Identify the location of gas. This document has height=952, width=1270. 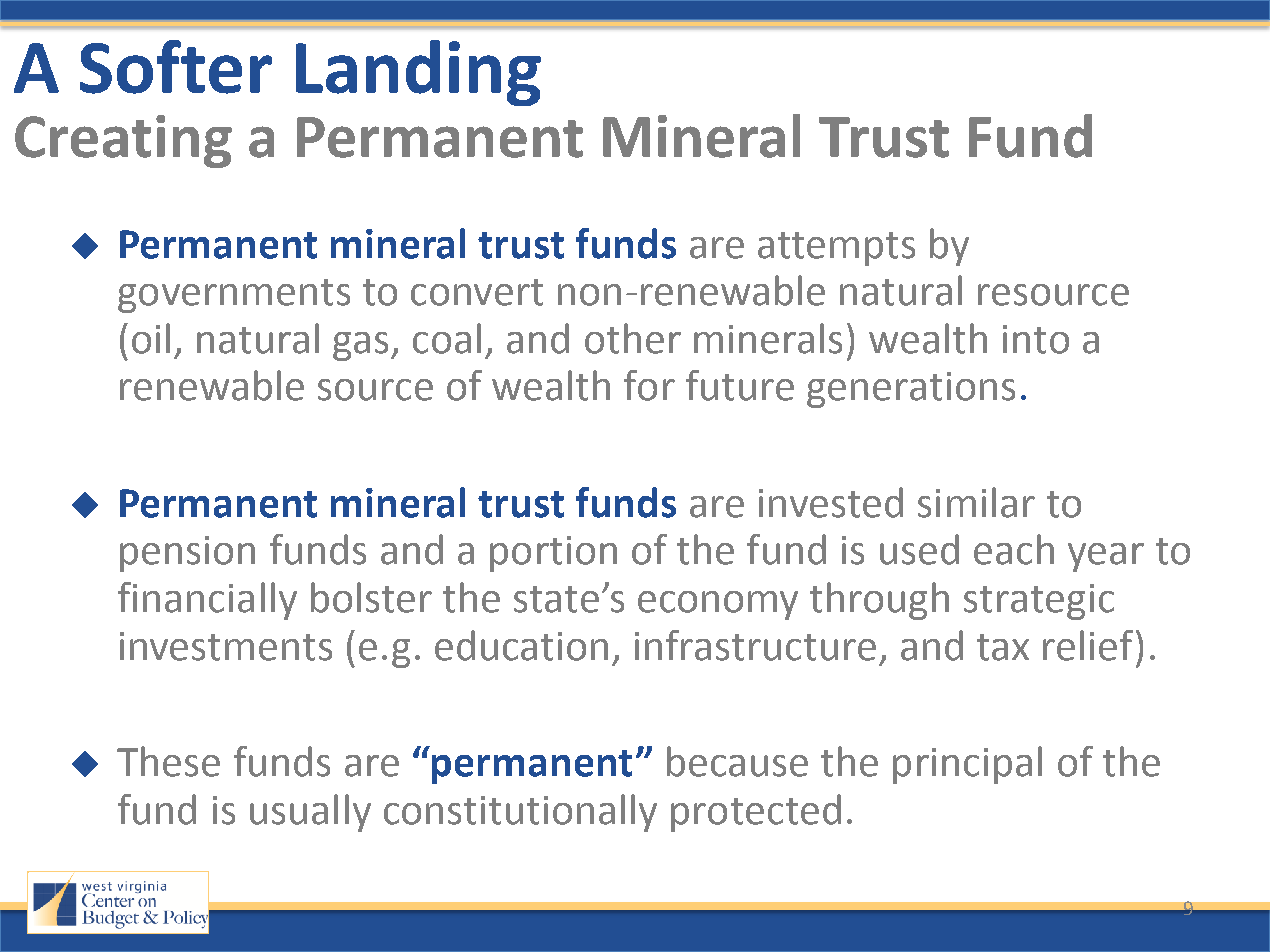
(360, 346).
